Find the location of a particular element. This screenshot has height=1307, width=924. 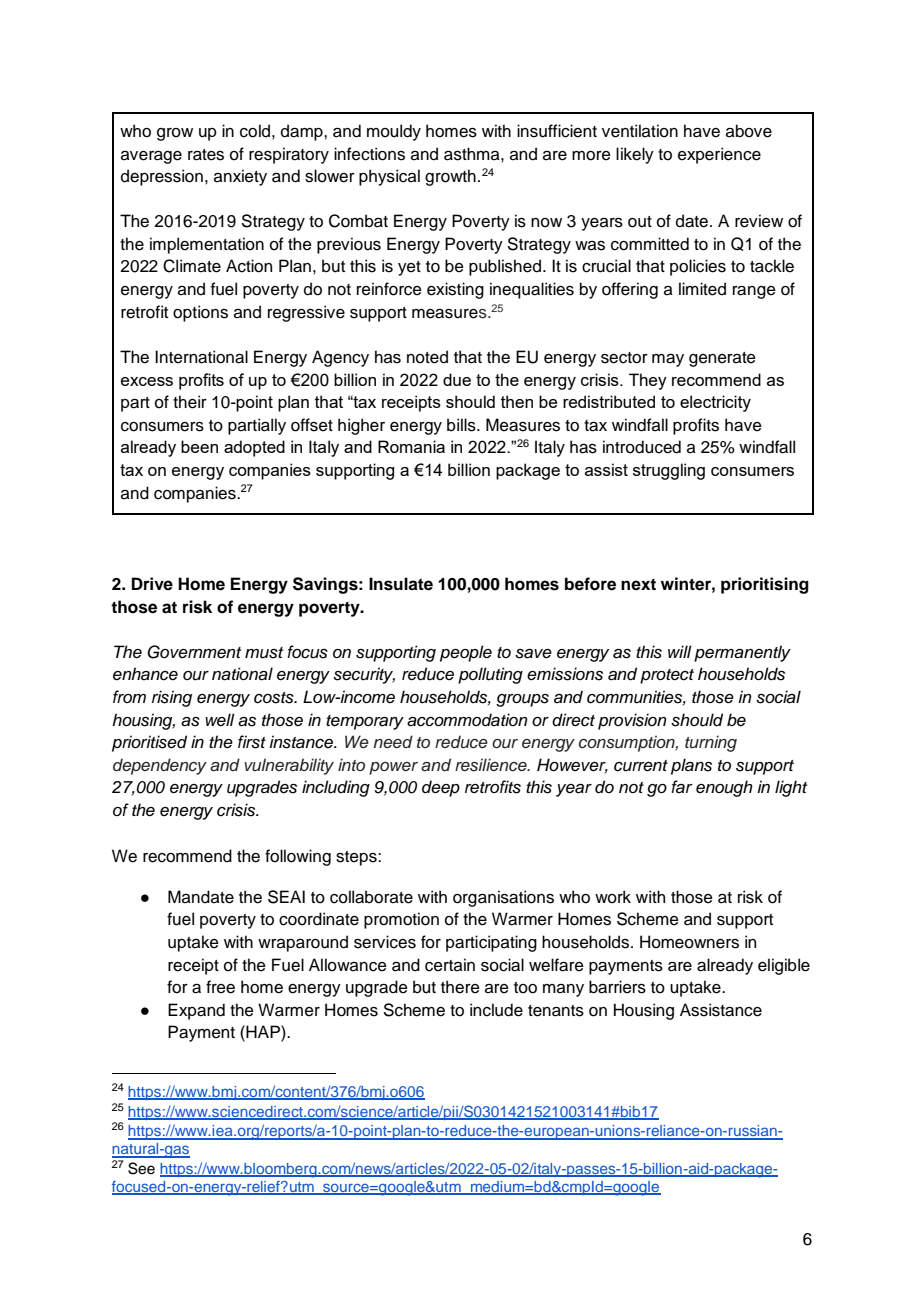

physical is located at coordinates (389, 177).
